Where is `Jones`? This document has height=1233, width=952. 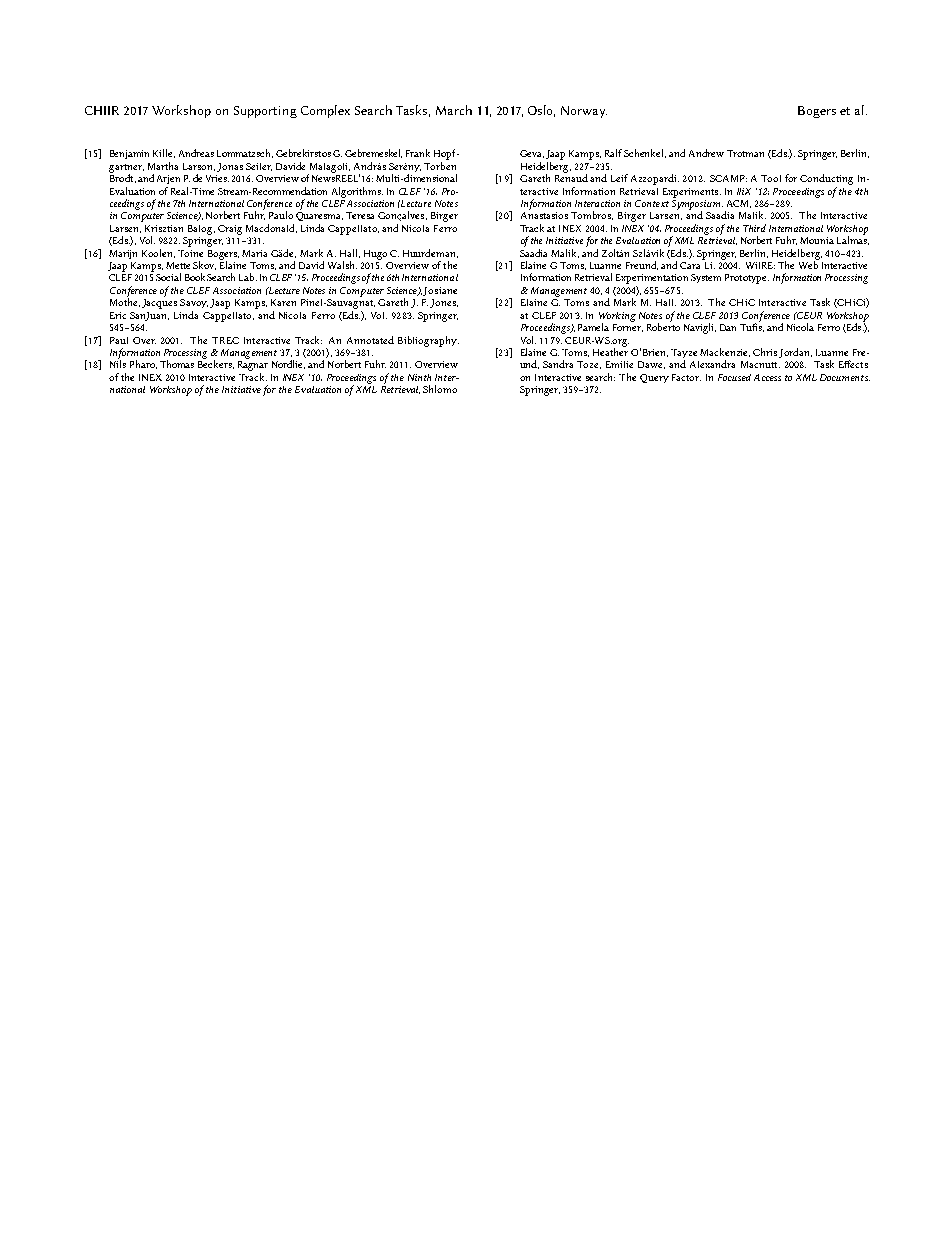 Jones is located at coordinates (444, 303).
